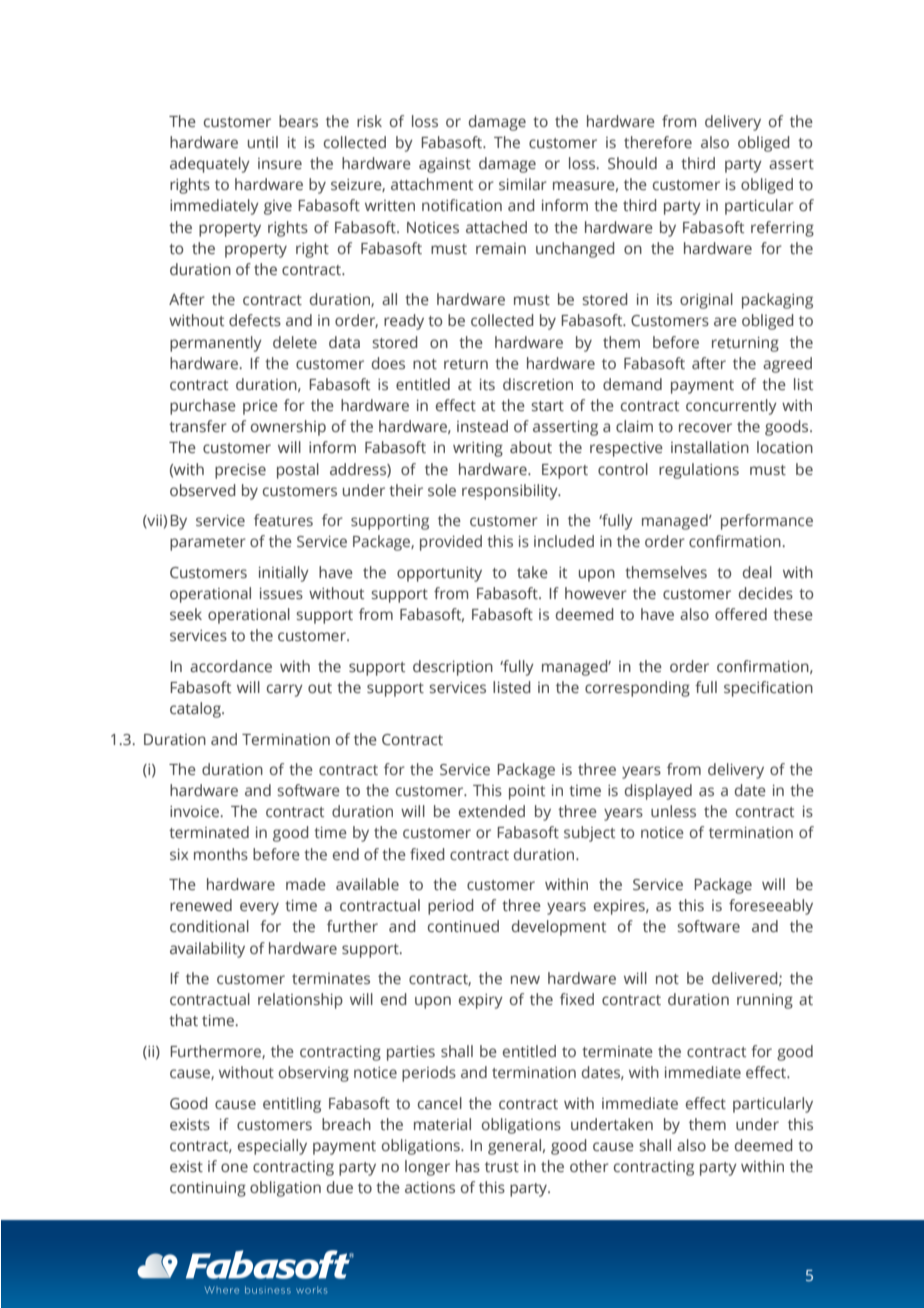 The image size is (924, 1308). I want to click on until, so click(263, 142).
